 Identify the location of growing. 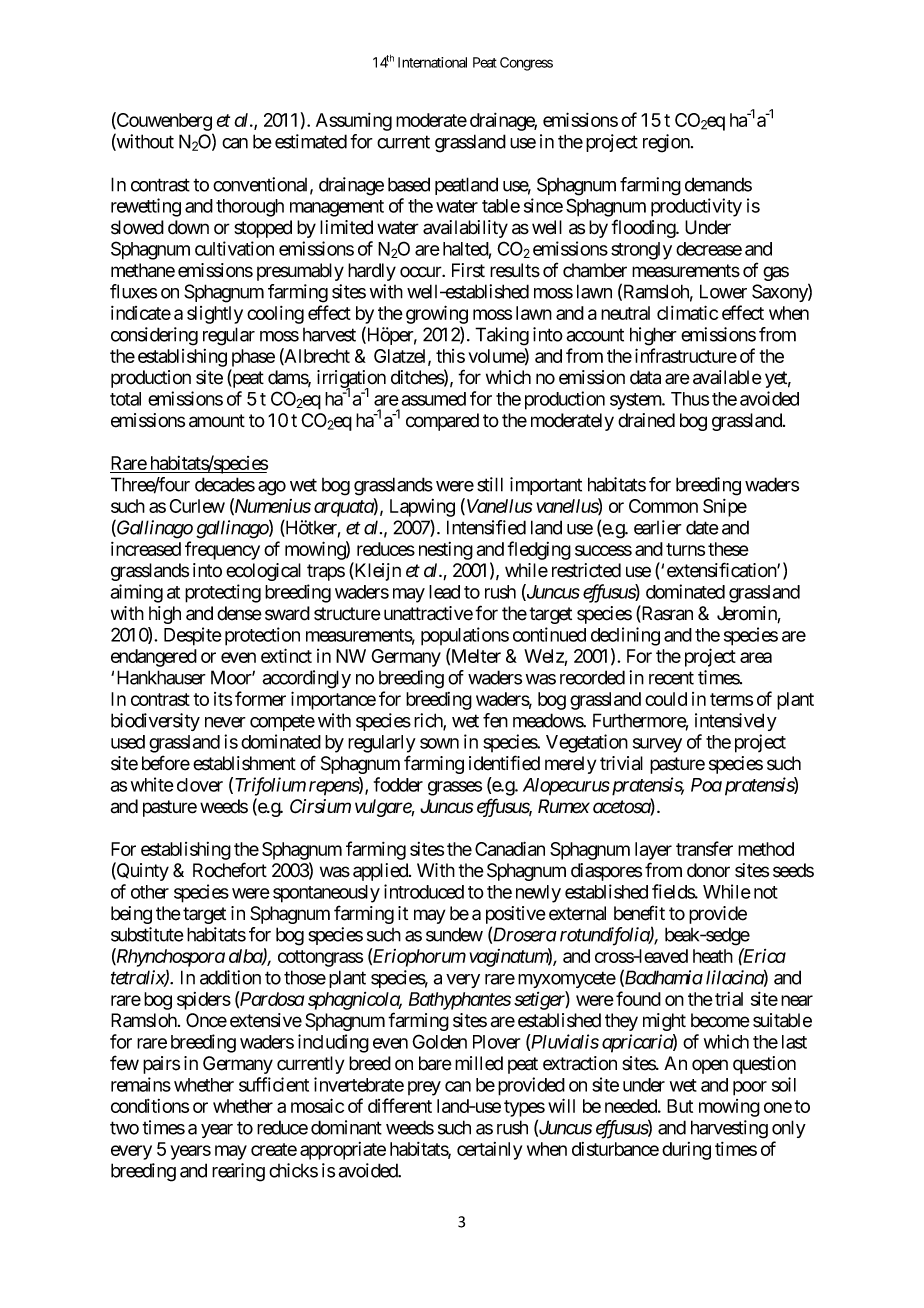
(437, 314).
